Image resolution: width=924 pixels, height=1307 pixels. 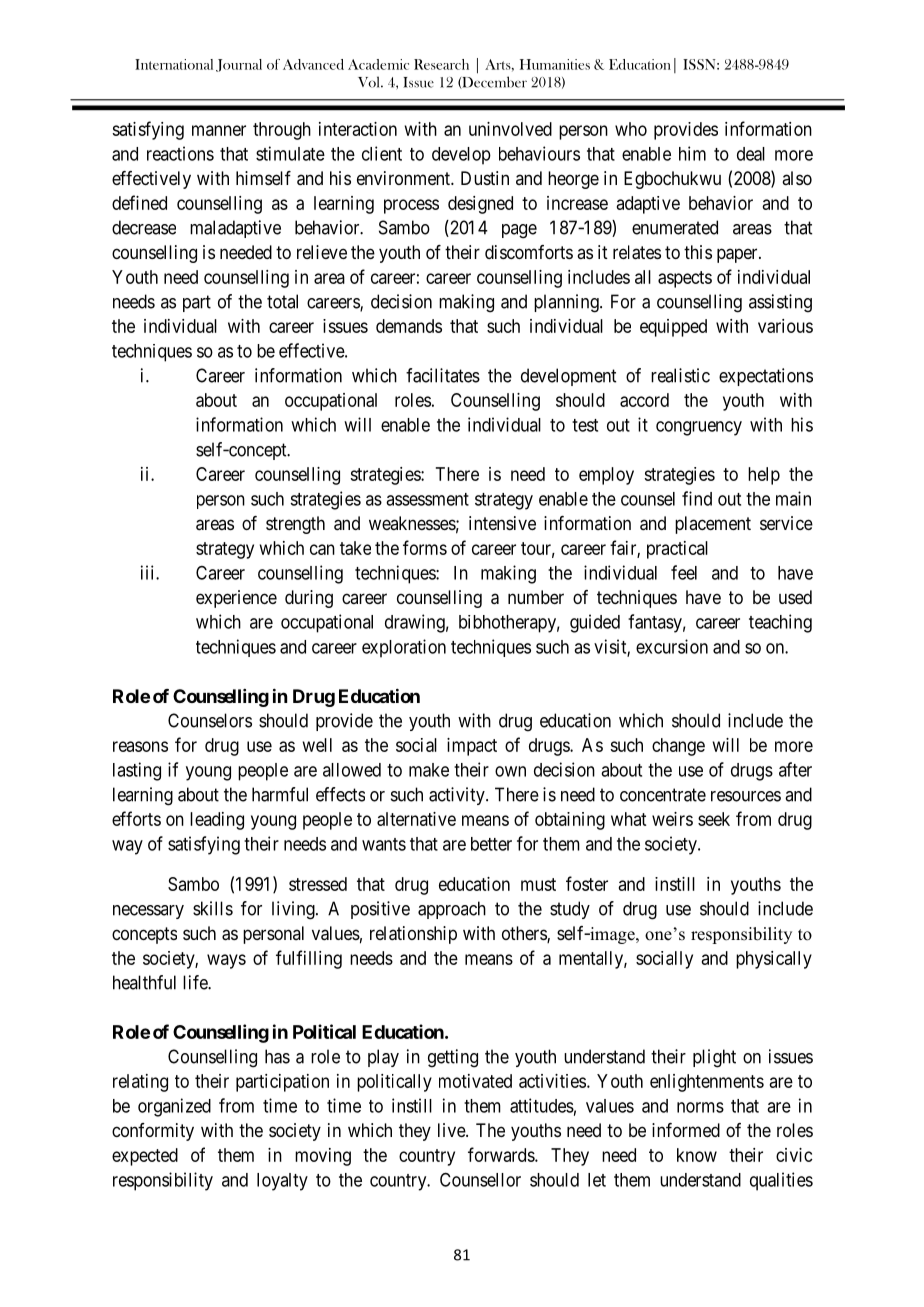 I want to click on physically, so click(x=774, y=960).
